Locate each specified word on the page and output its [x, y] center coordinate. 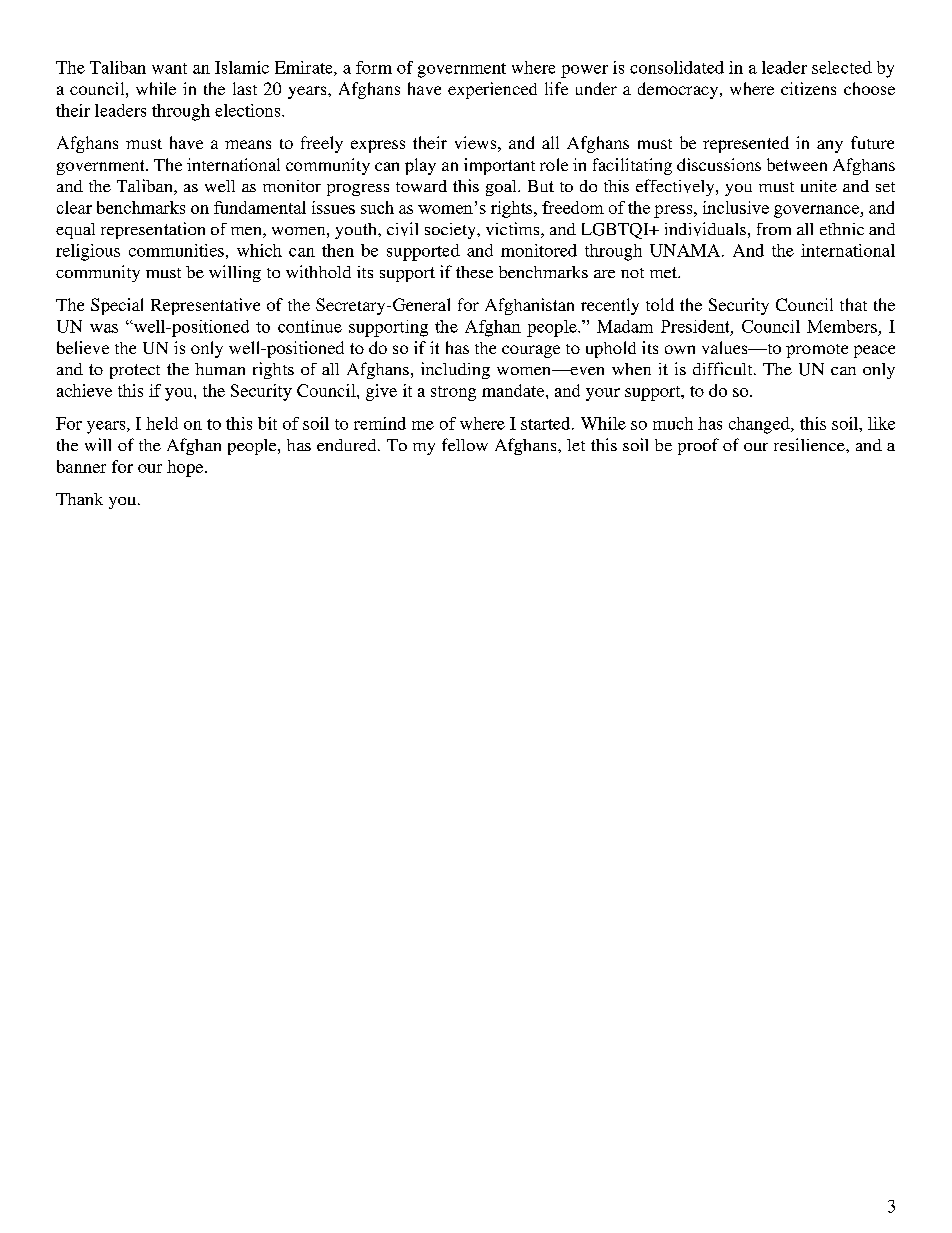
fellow [465, 444]
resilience [810, 444]
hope [186, 468]
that [853, 304]
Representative [205, 306]
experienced [492, 90]
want [169, 68]
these [474, 272]
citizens [808, 88]
